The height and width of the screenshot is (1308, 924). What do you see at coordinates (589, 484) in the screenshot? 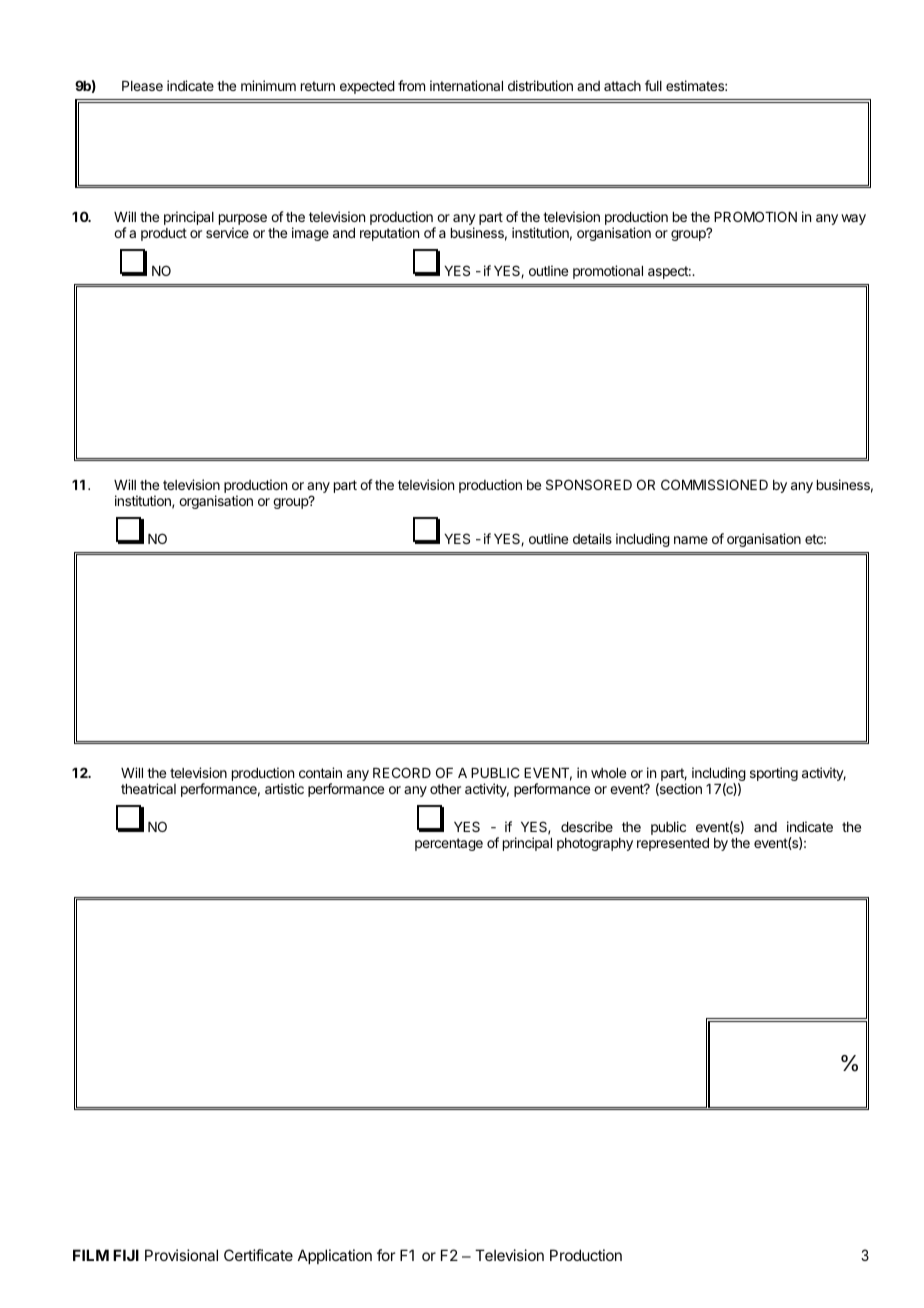
I see `SPONSORED` at bounding box center [589, 484].
